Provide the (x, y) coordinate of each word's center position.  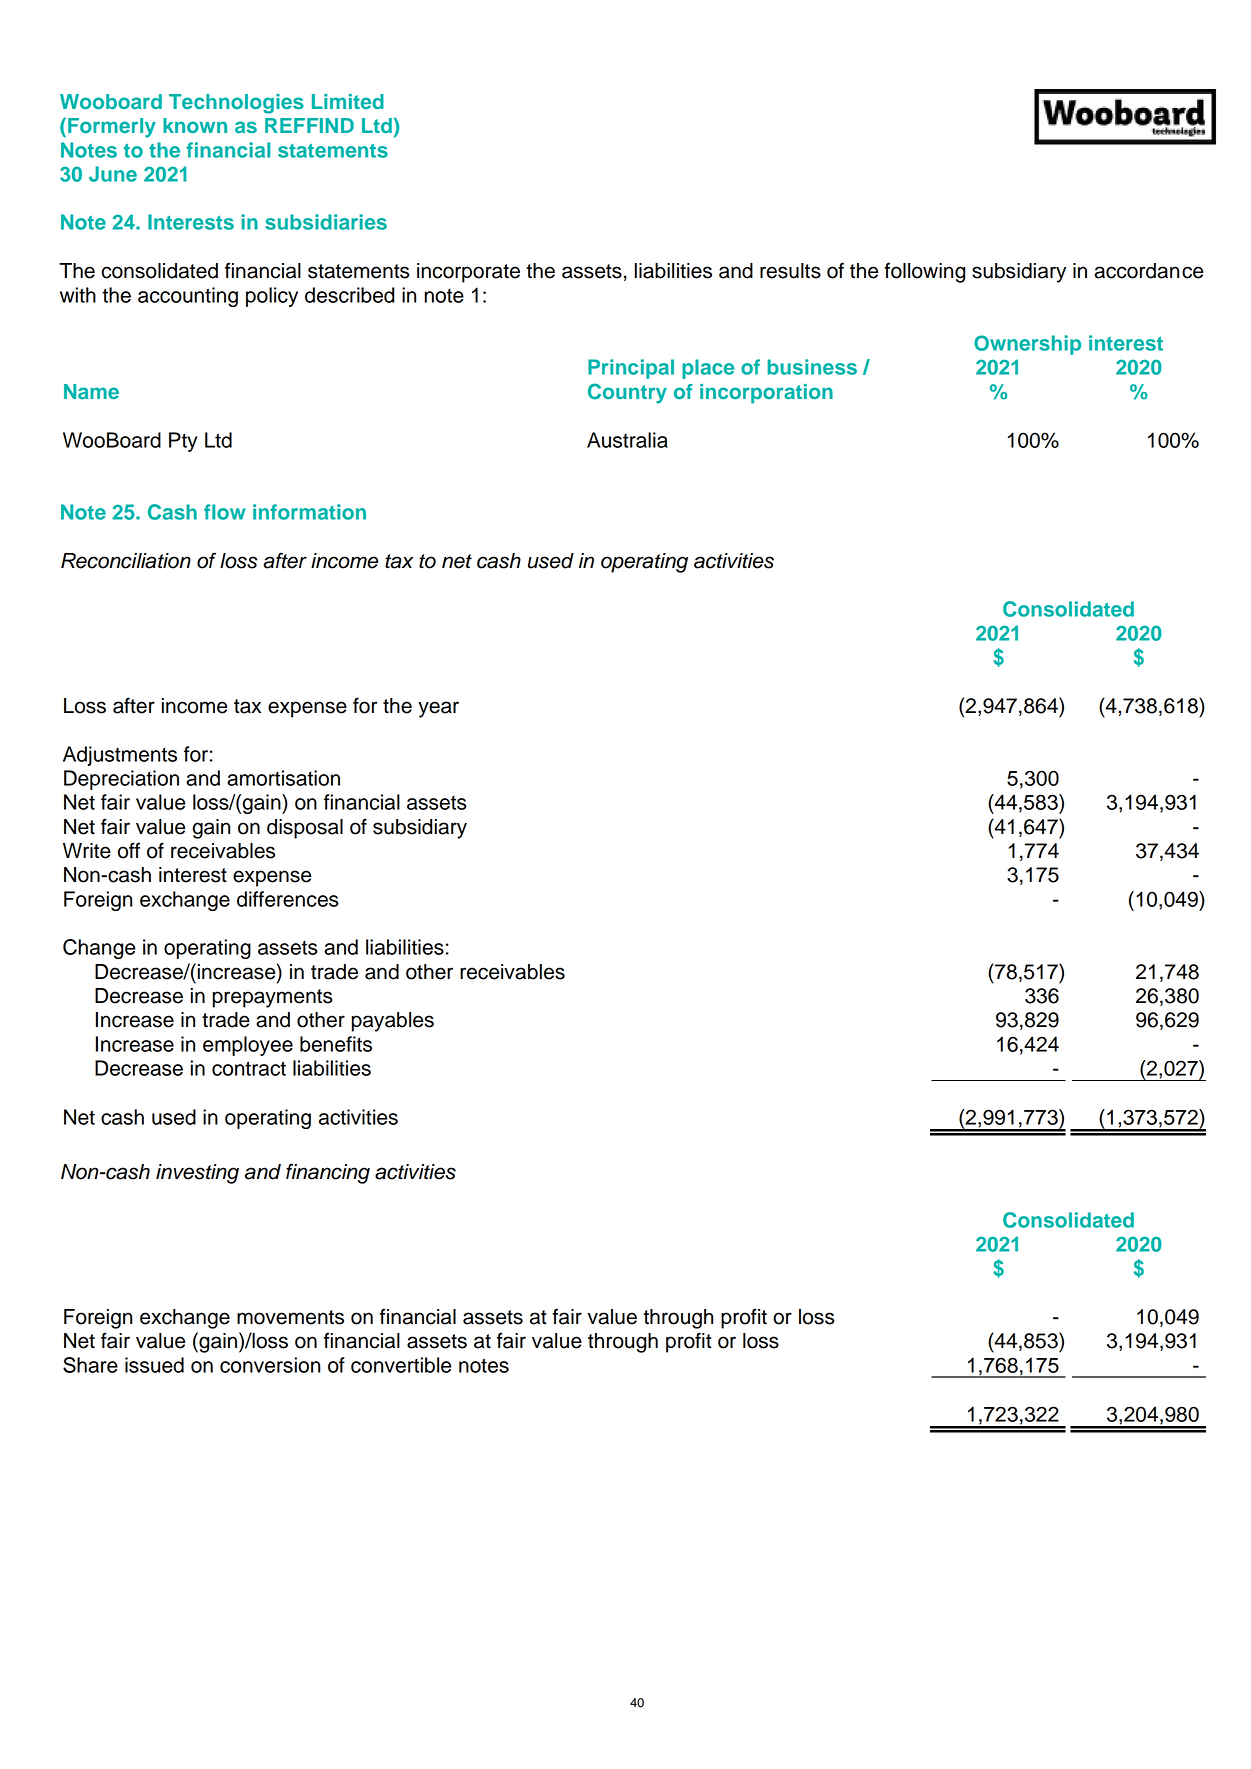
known (195, 125)
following (924, 272)
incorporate (468, 273)
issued (154, 1365)
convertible (401, 1365)
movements (290, 1317)
